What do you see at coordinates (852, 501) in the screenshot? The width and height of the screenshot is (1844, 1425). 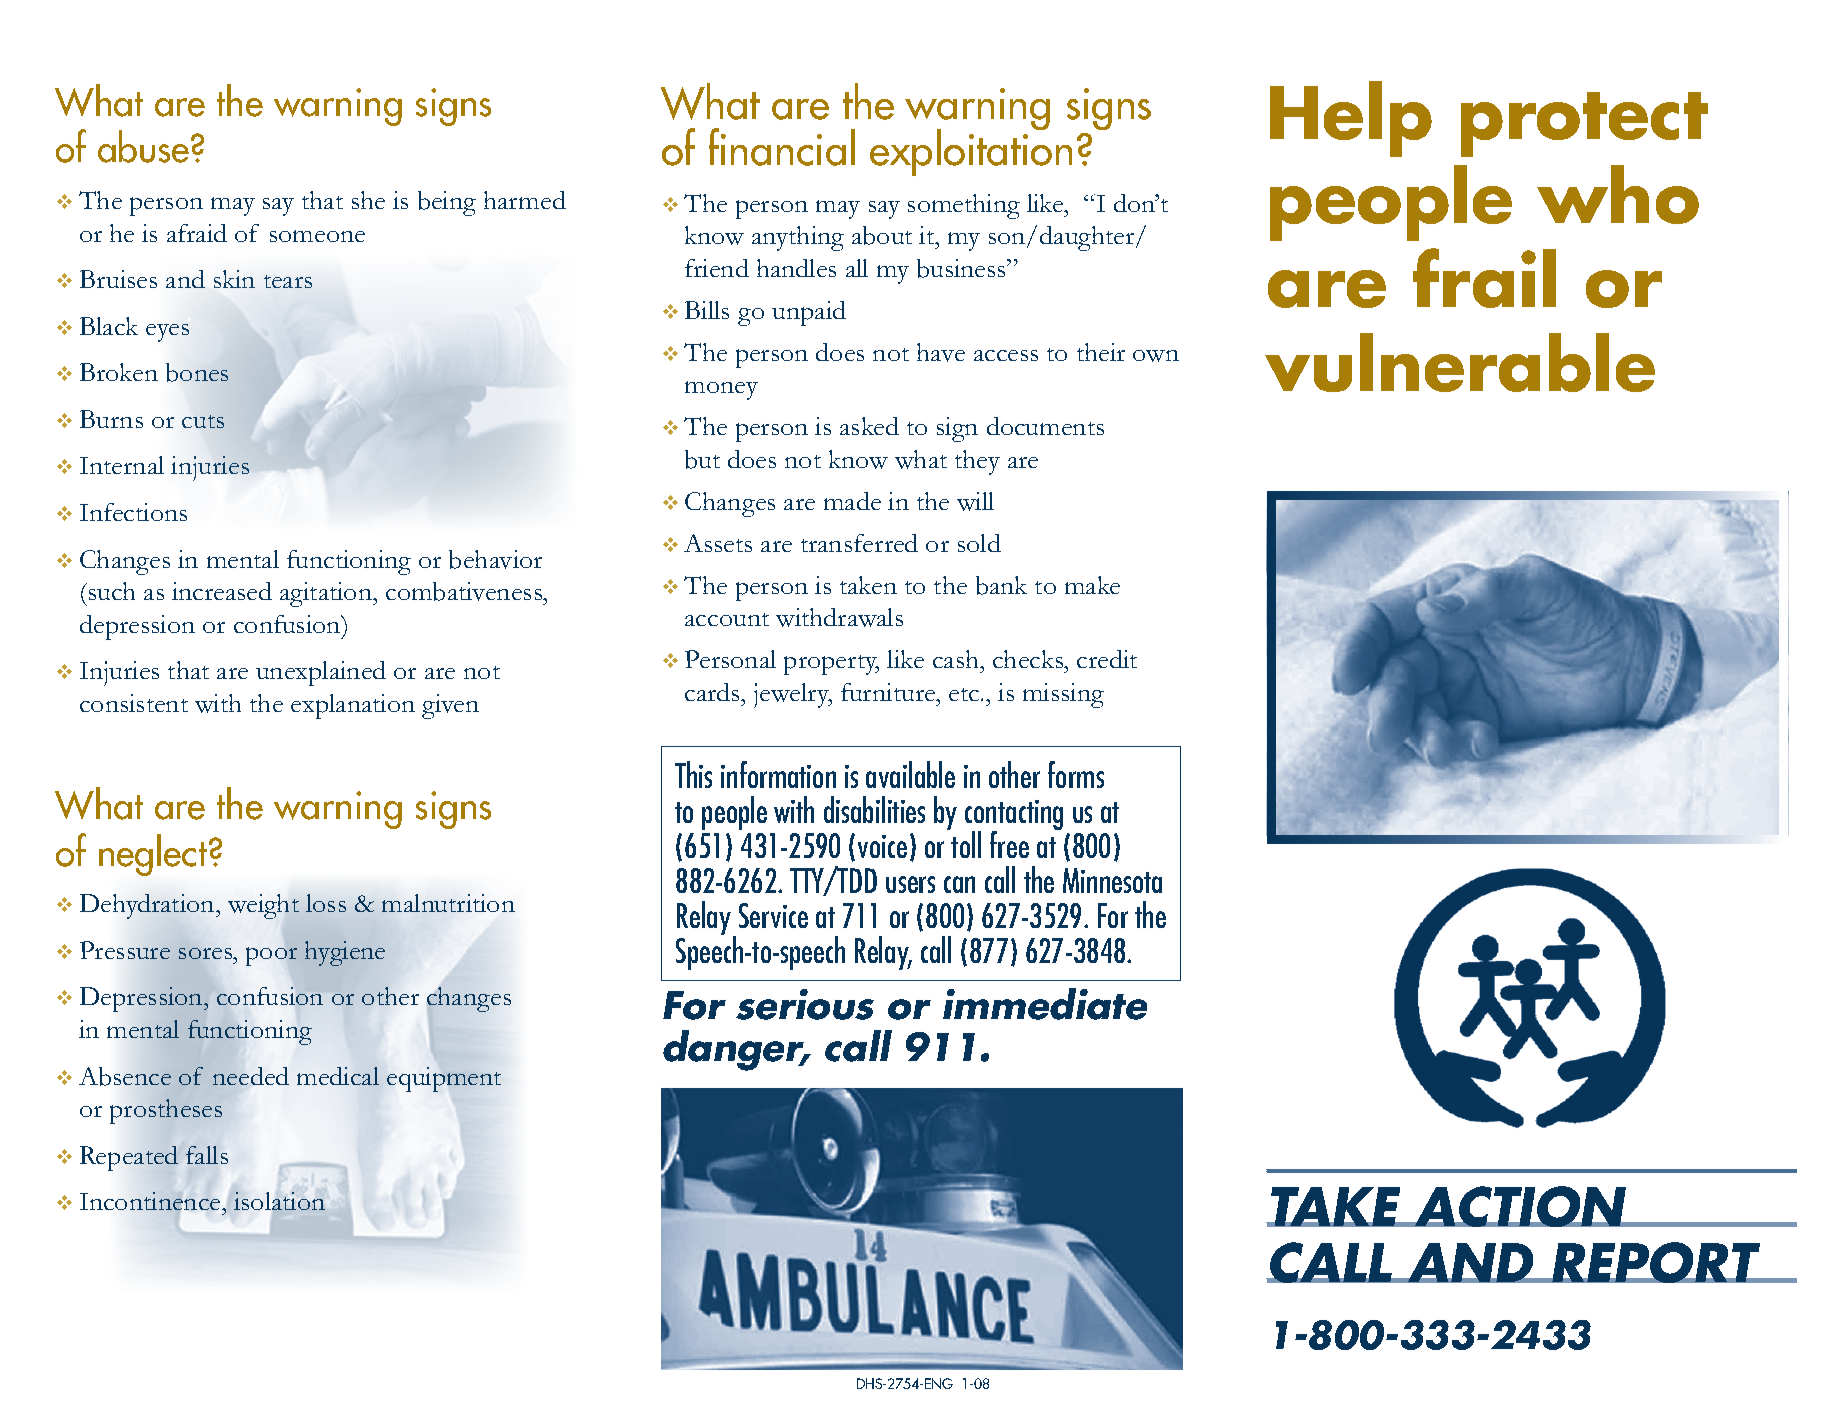 I see `made` at bounding box center [852, 501].
